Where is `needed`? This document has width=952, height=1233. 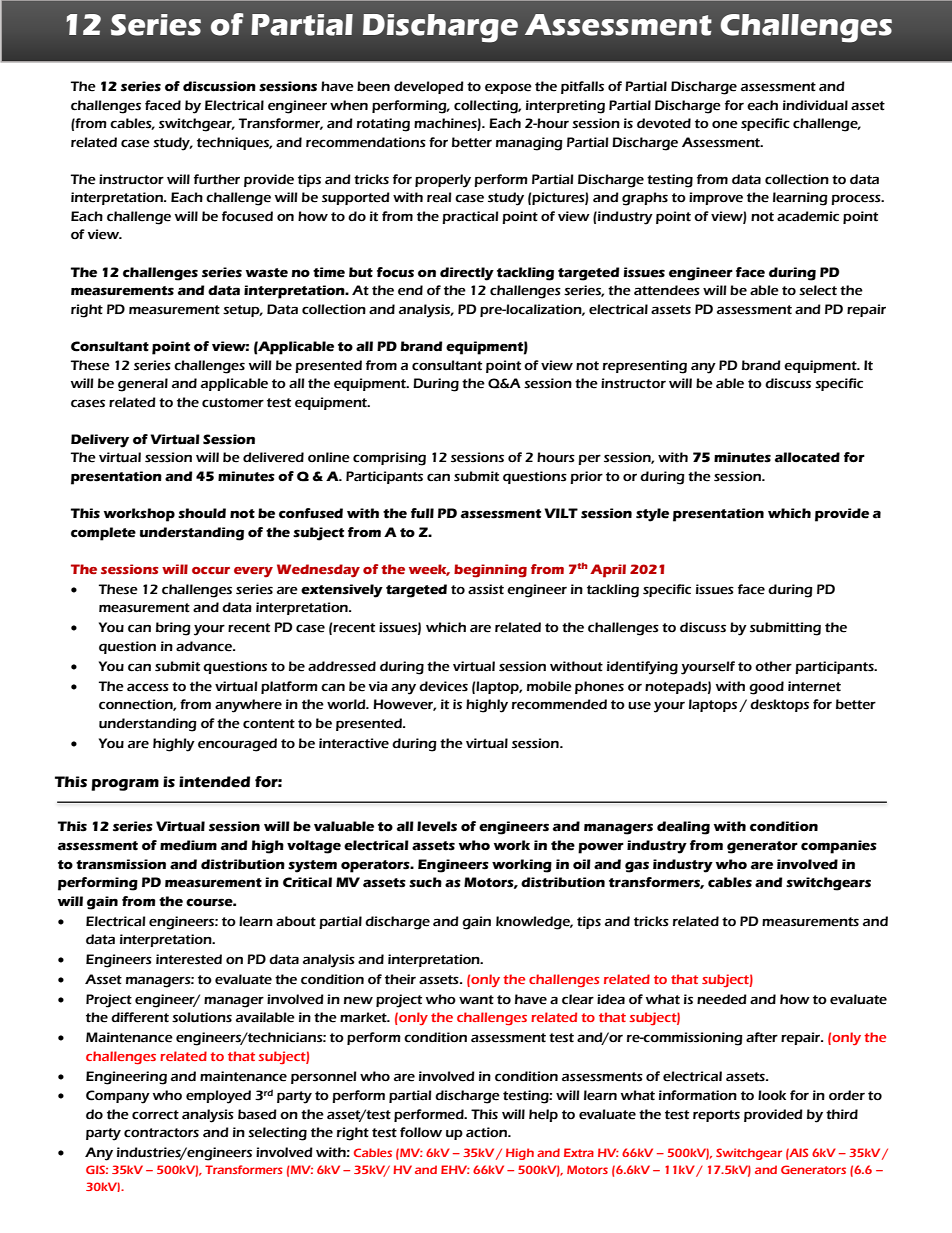
needed is located at coordinates (722, 999).
